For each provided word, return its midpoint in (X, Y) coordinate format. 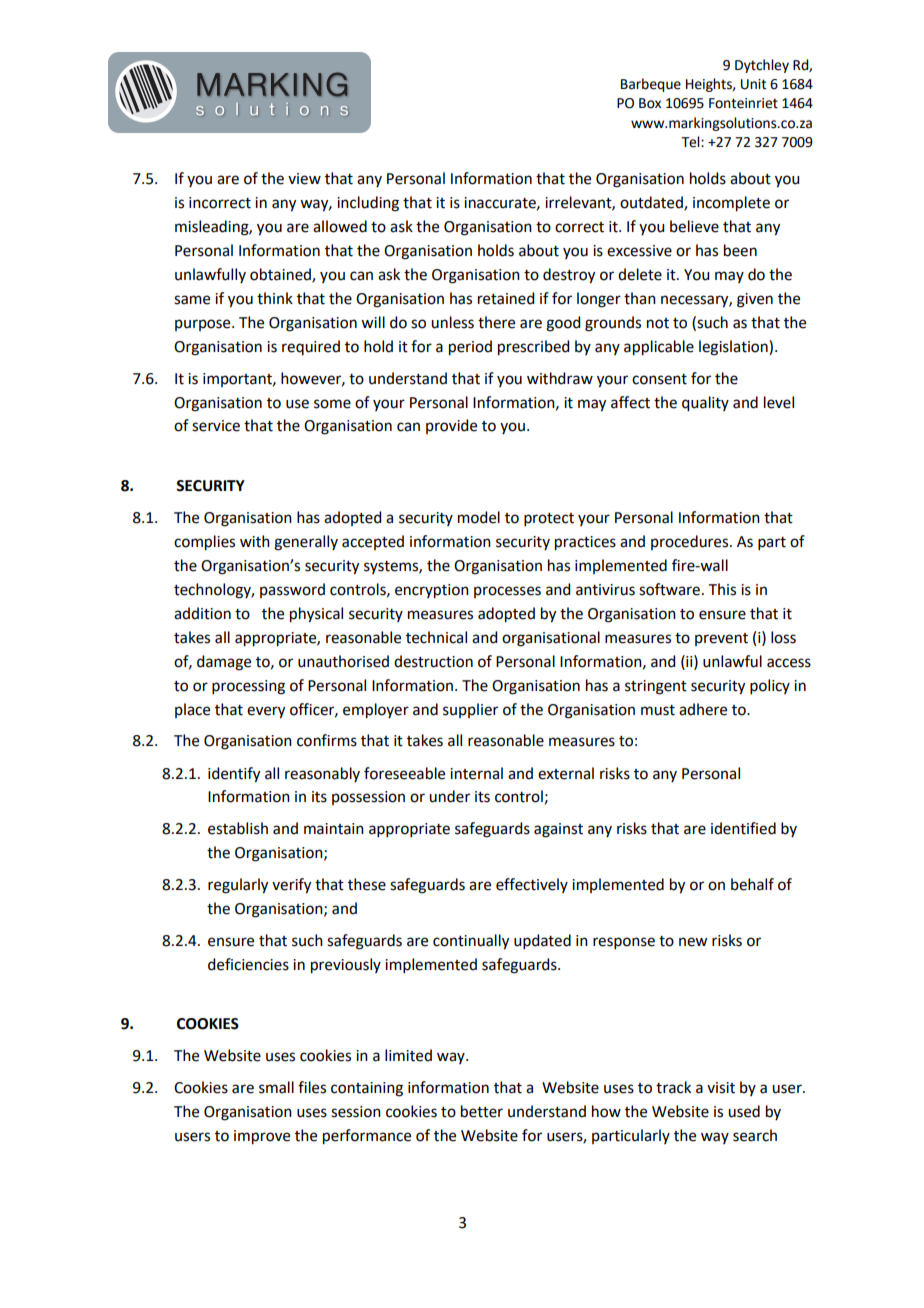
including (368, 204)
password (292, 590)
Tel (691, 142)
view (304, 179)
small (276, 1087)
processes (507, 592)
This (722, 589)
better (482, 1111)
